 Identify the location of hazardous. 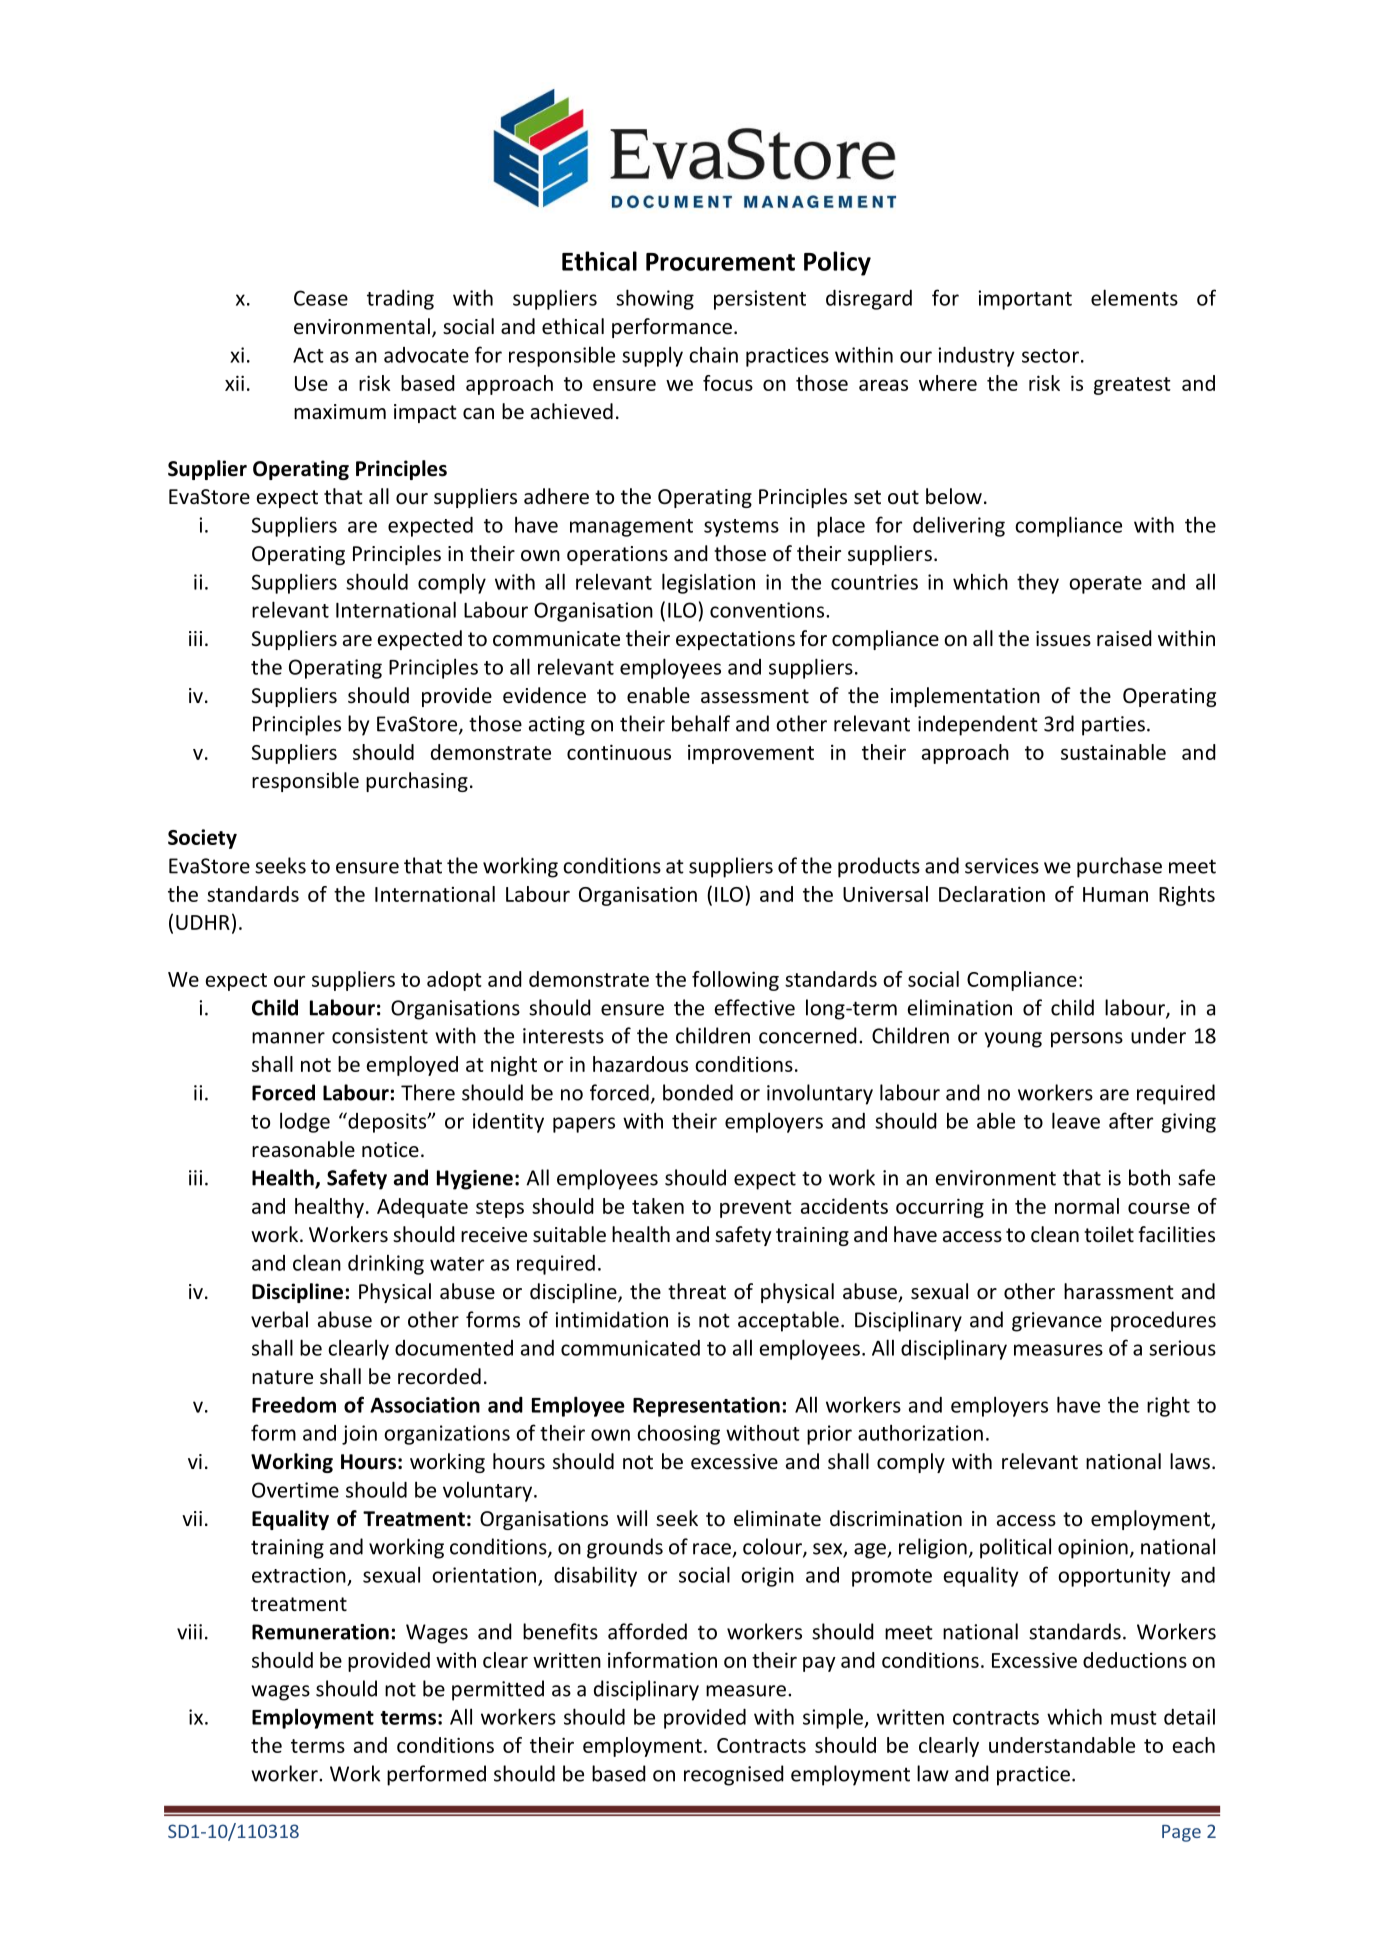
(640, 1064).
